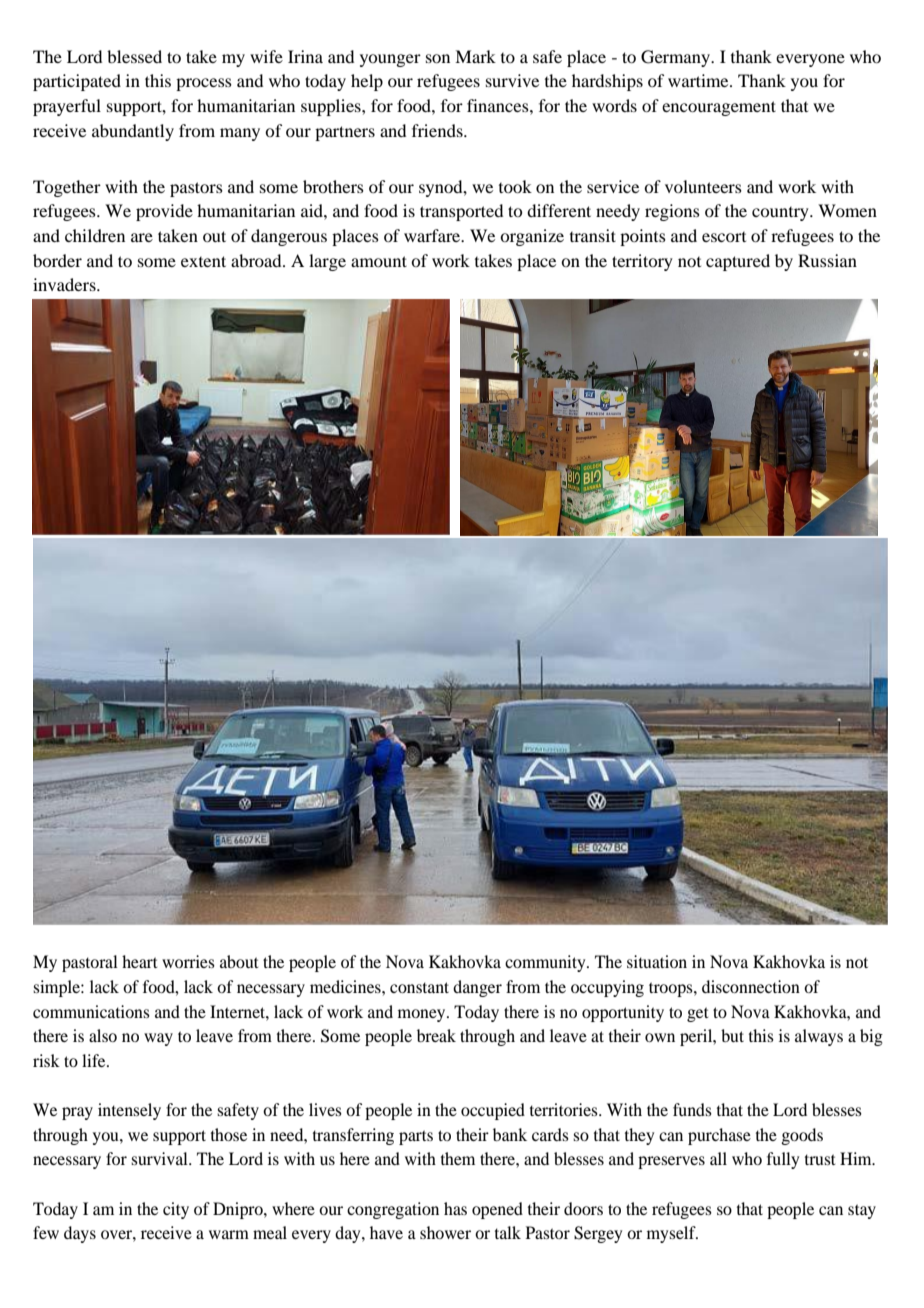 The height and width of the document is (1308, 924). I want to click on invaders, so click(65, 284).
